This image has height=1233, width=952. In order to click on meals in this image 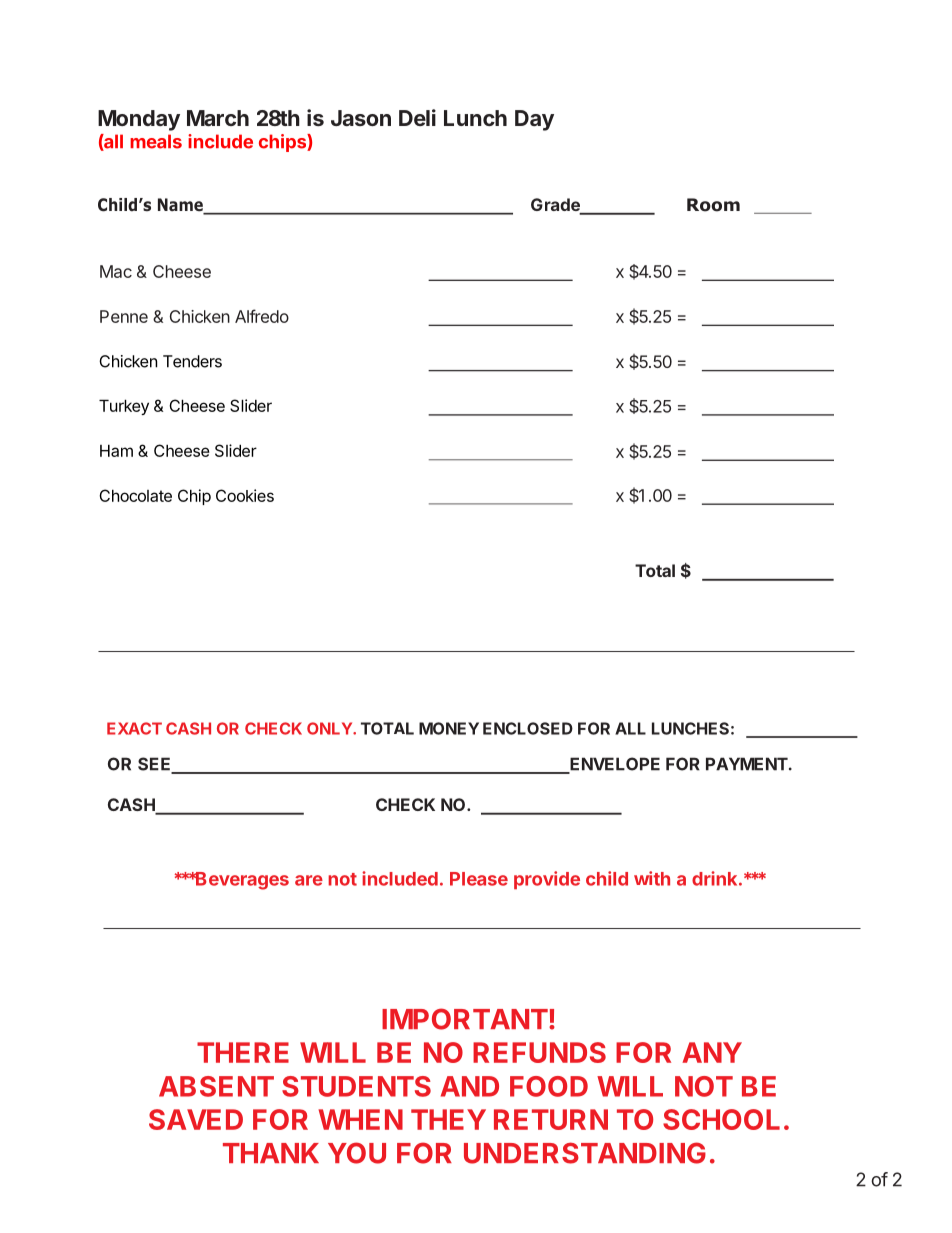, I will do `click(156, 141)`.
